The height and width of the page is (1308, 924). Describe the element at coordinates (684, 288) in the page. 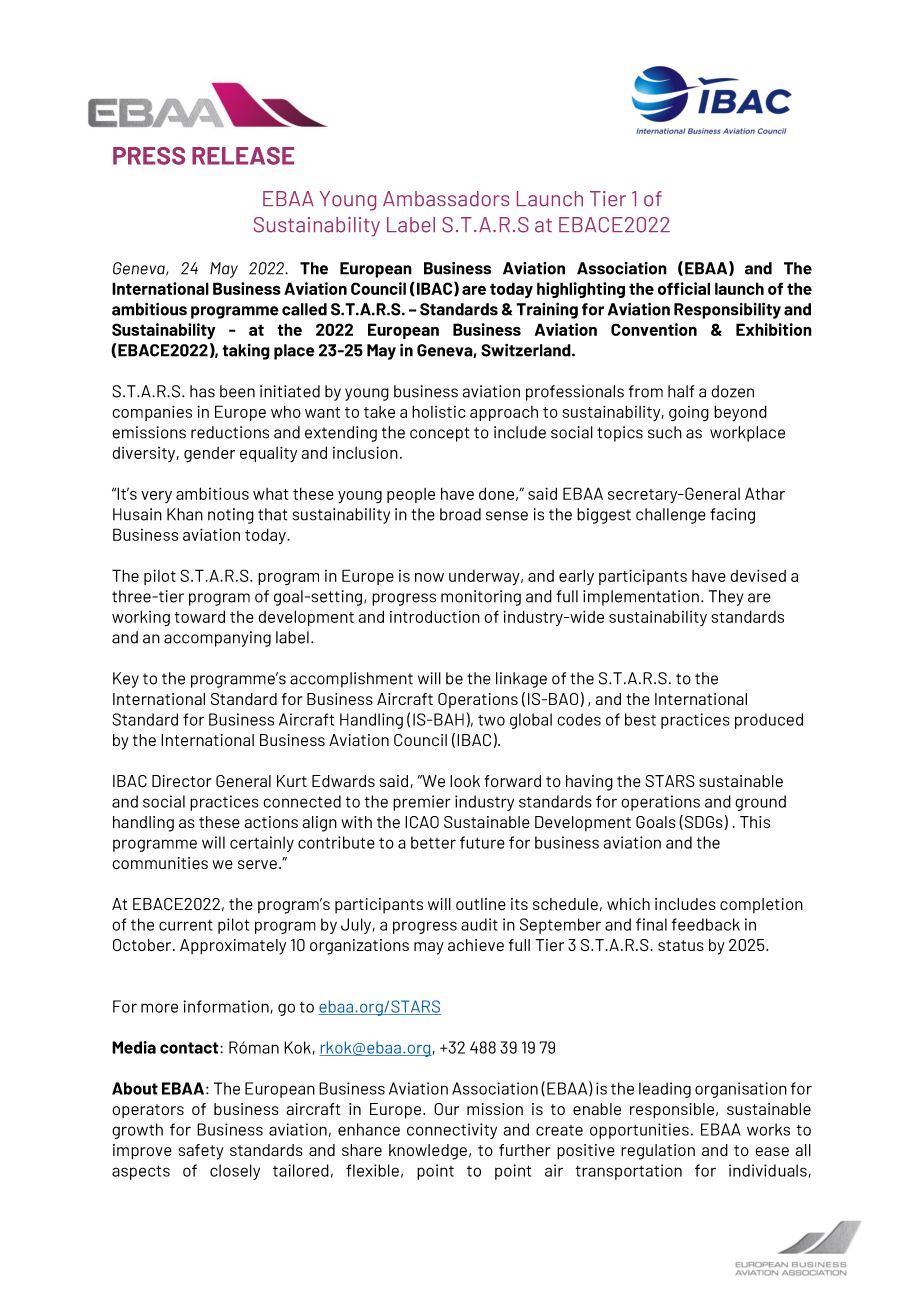

I see `official` at that location.
